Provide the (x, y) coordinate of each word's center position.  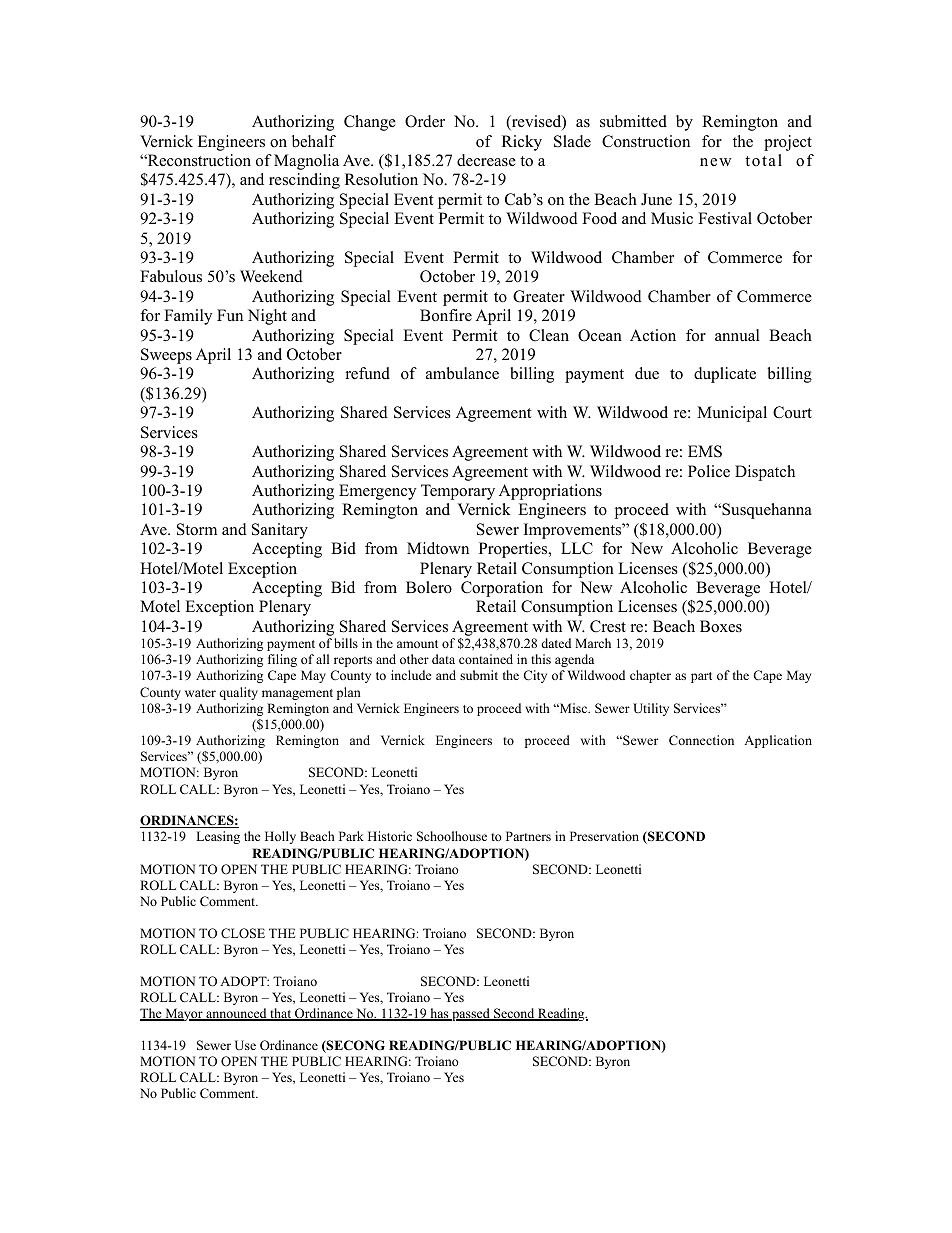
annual (737, 335)
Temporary (458, 492)
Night (267, 317)
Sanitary (280, 531)
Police (709, 471)
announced (236, 1014)
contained (486, 659)
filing (282, 660)
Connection (701, 740)
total (763, 160)
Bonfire (446, 315)
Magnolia (306, 162)
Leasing (218, 837)
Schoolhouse (452, 836)
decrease (486, 160)
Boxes (721, 626)
